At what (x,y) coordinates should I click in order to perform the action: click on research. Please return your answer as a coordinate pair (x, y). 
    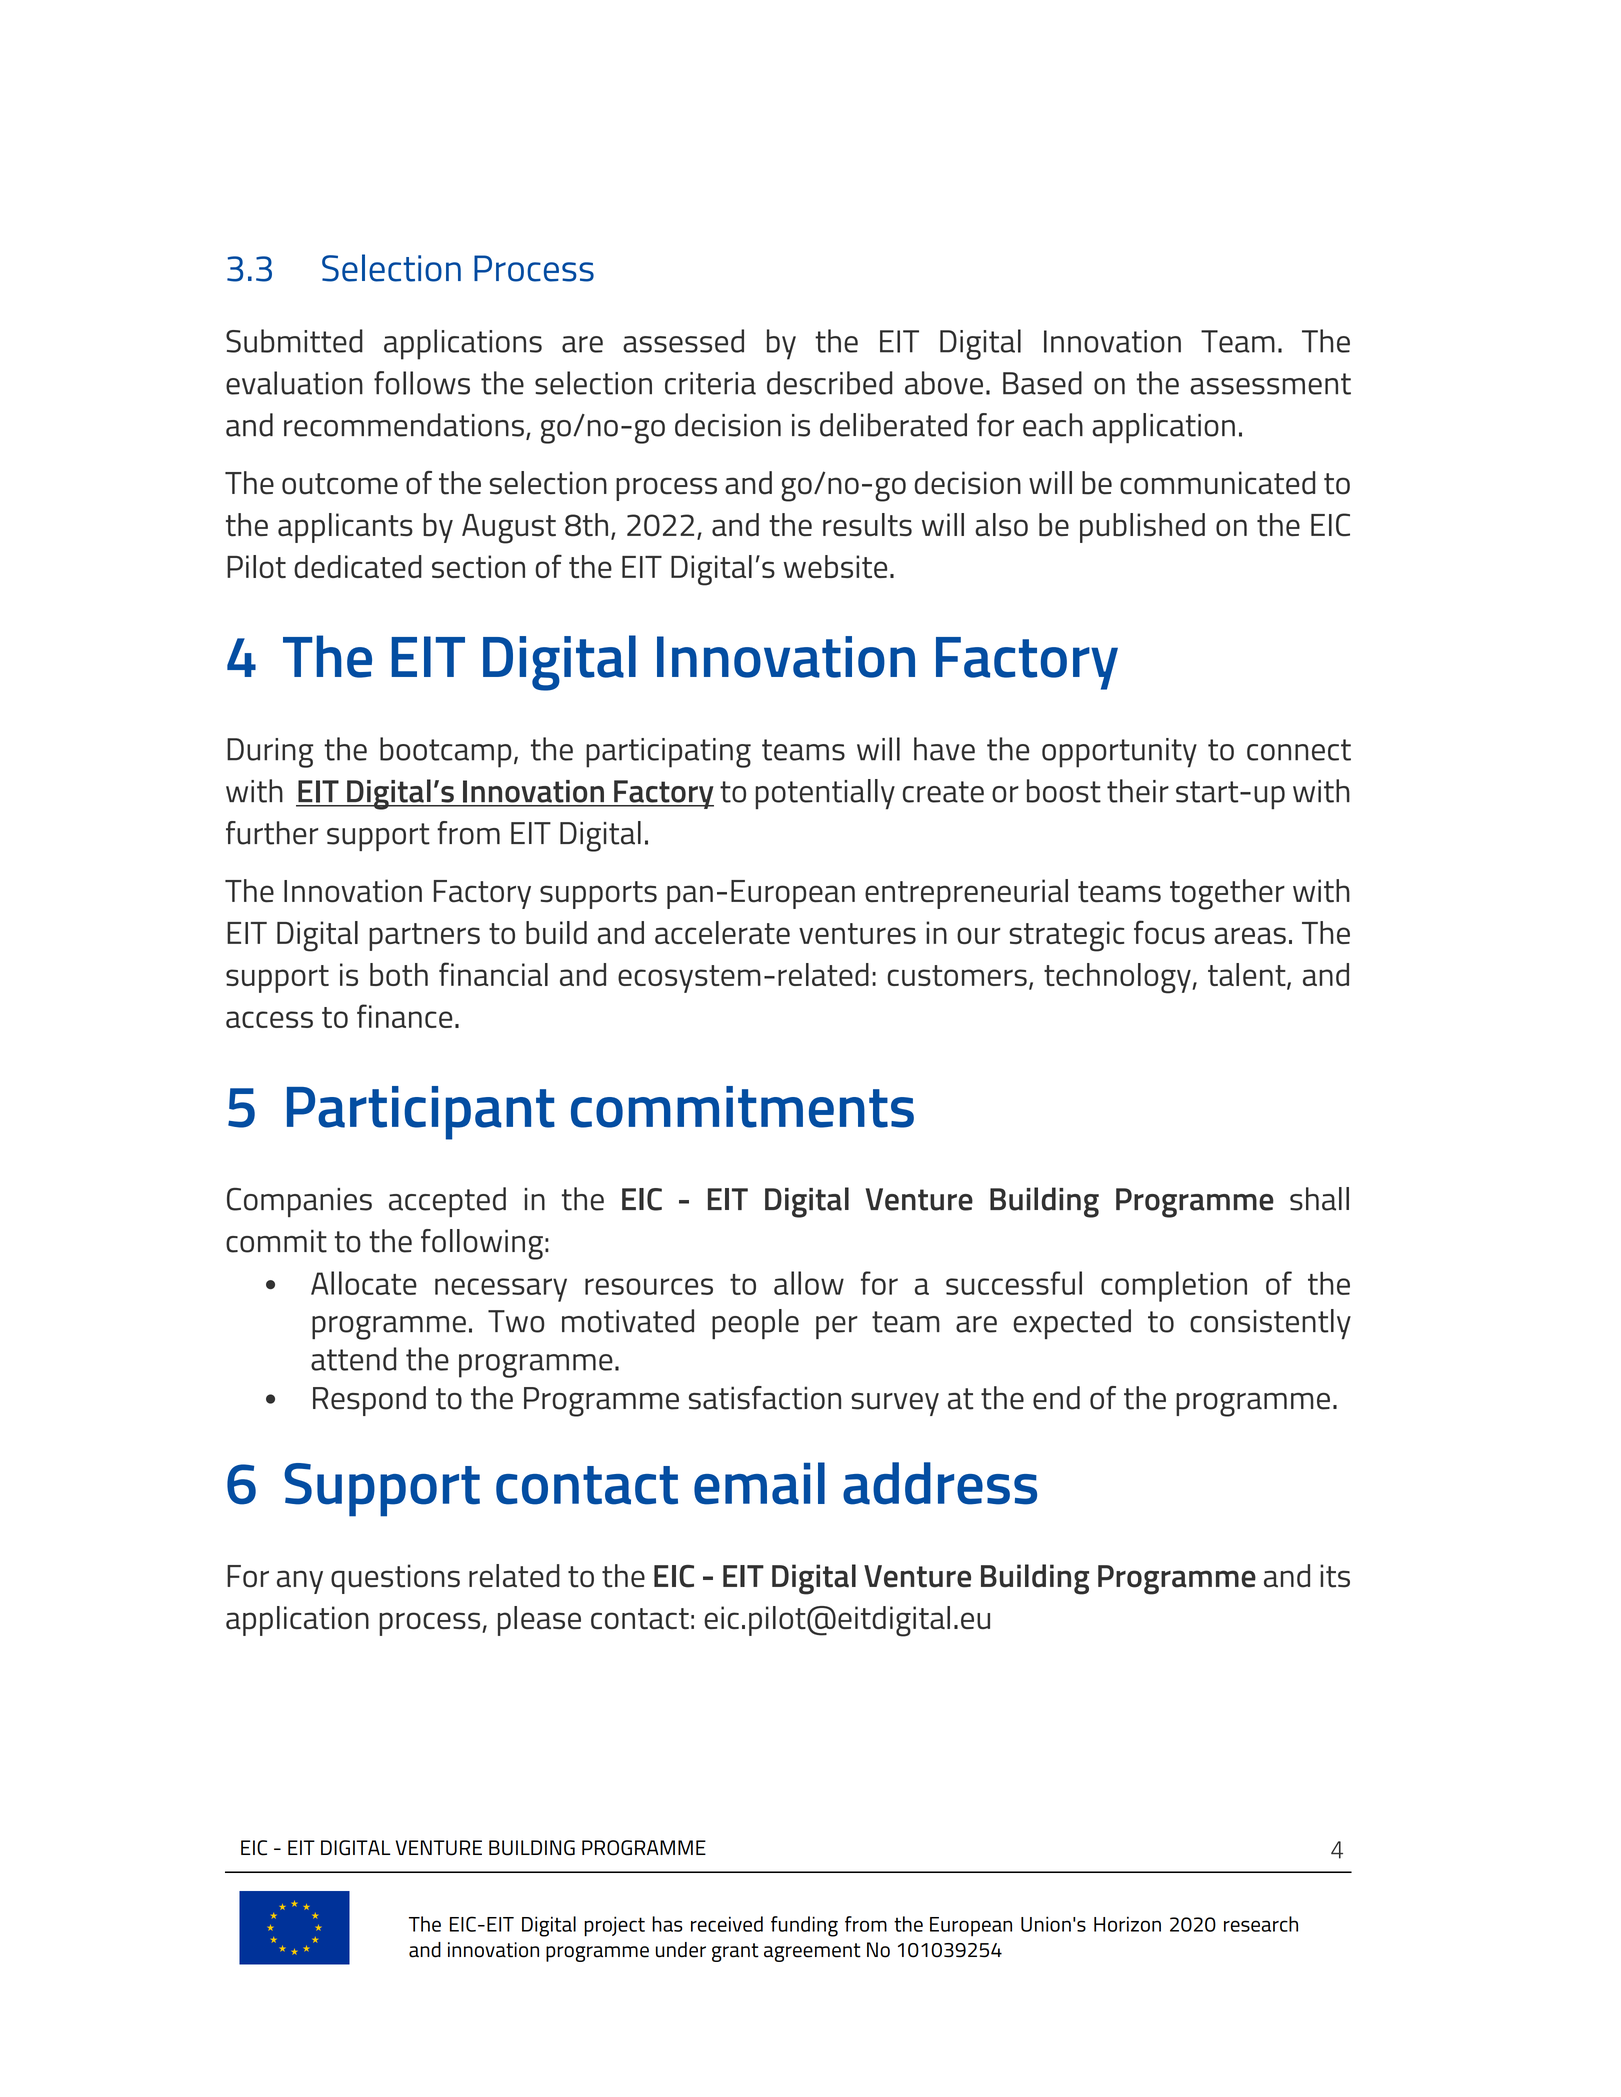
    Looking at the image, I should click on (1261, 1924).
